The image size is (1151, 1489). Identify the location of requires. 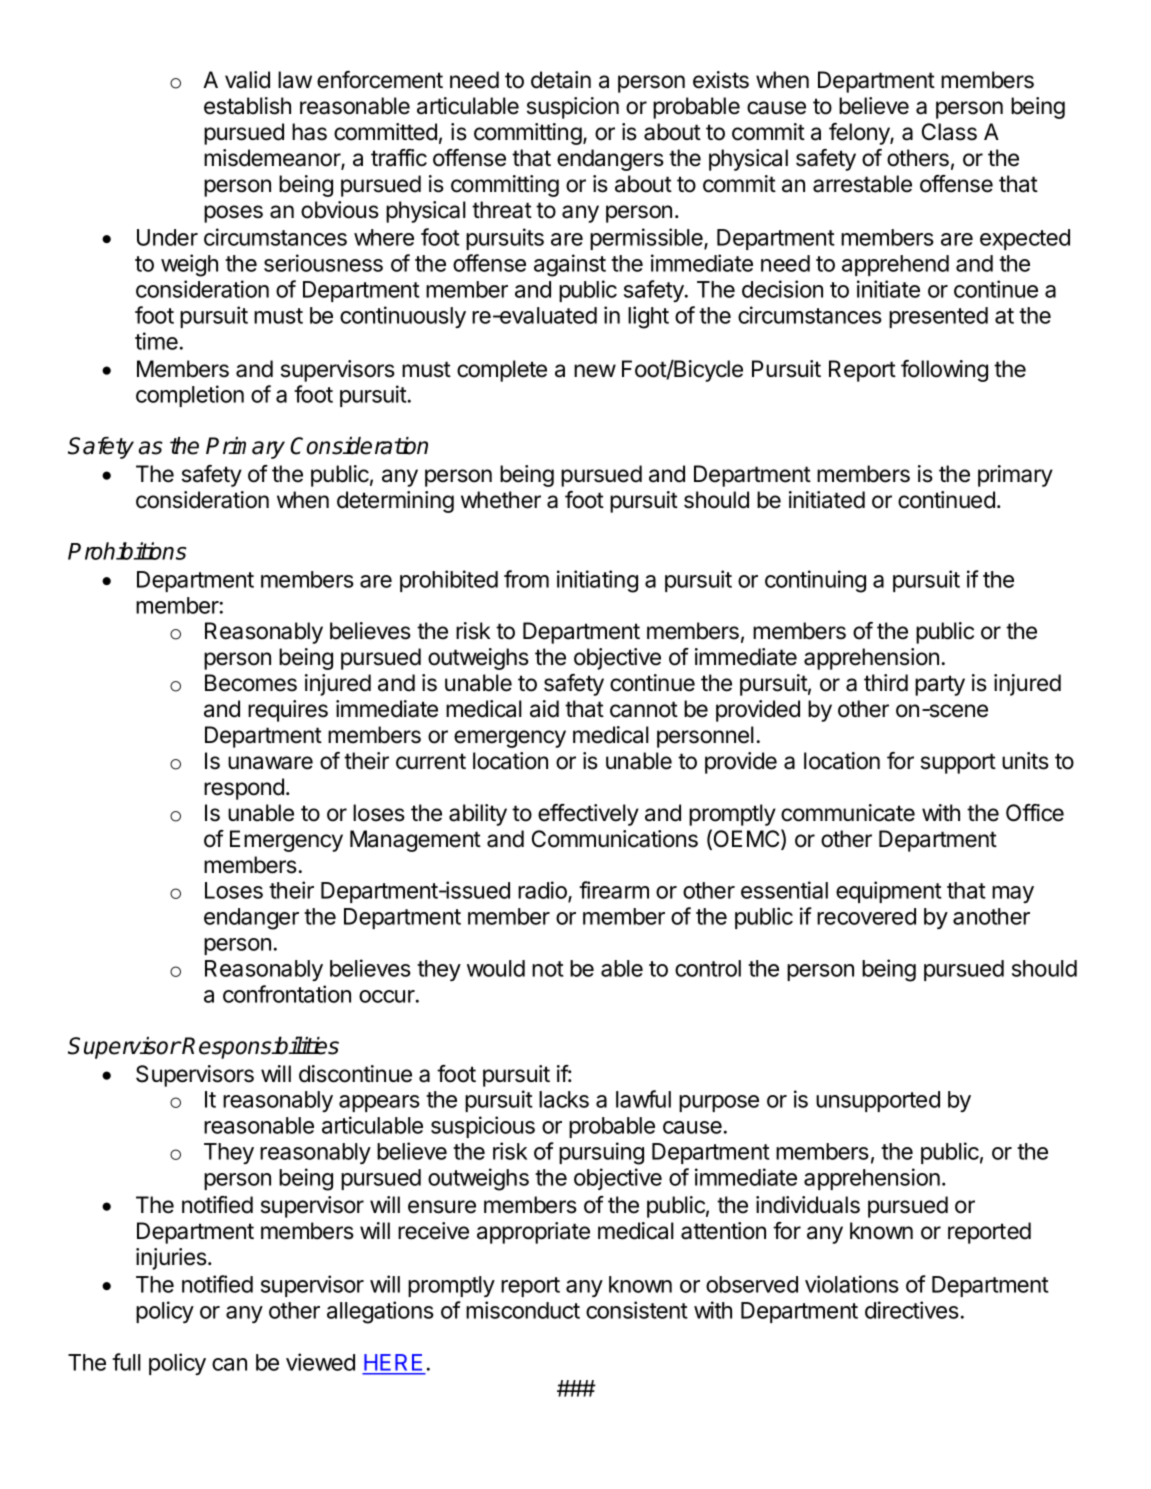
(288, 711).
